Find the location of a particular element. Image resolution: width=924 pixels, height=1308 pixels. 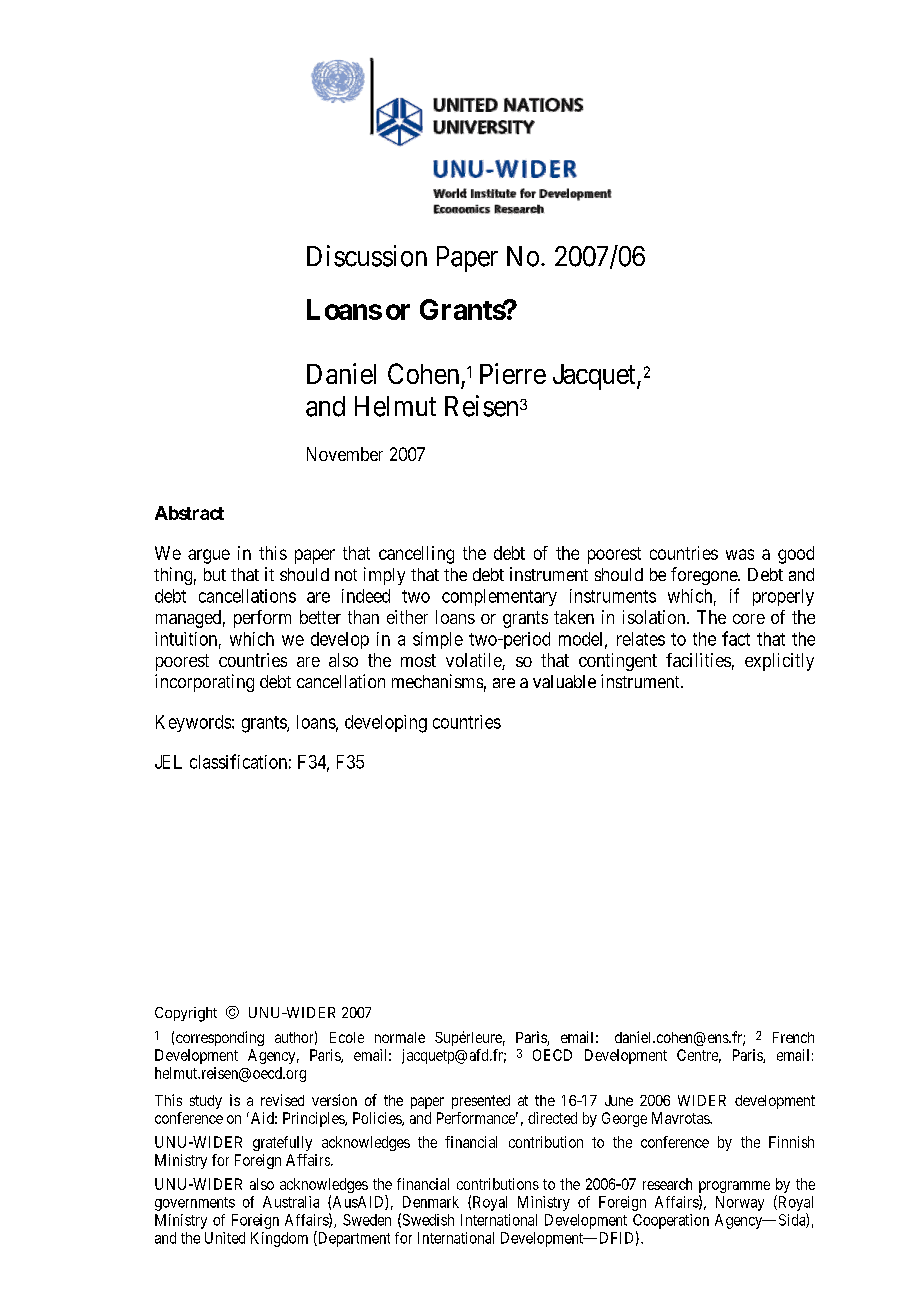

French is located at coordinates (793, 1037).
